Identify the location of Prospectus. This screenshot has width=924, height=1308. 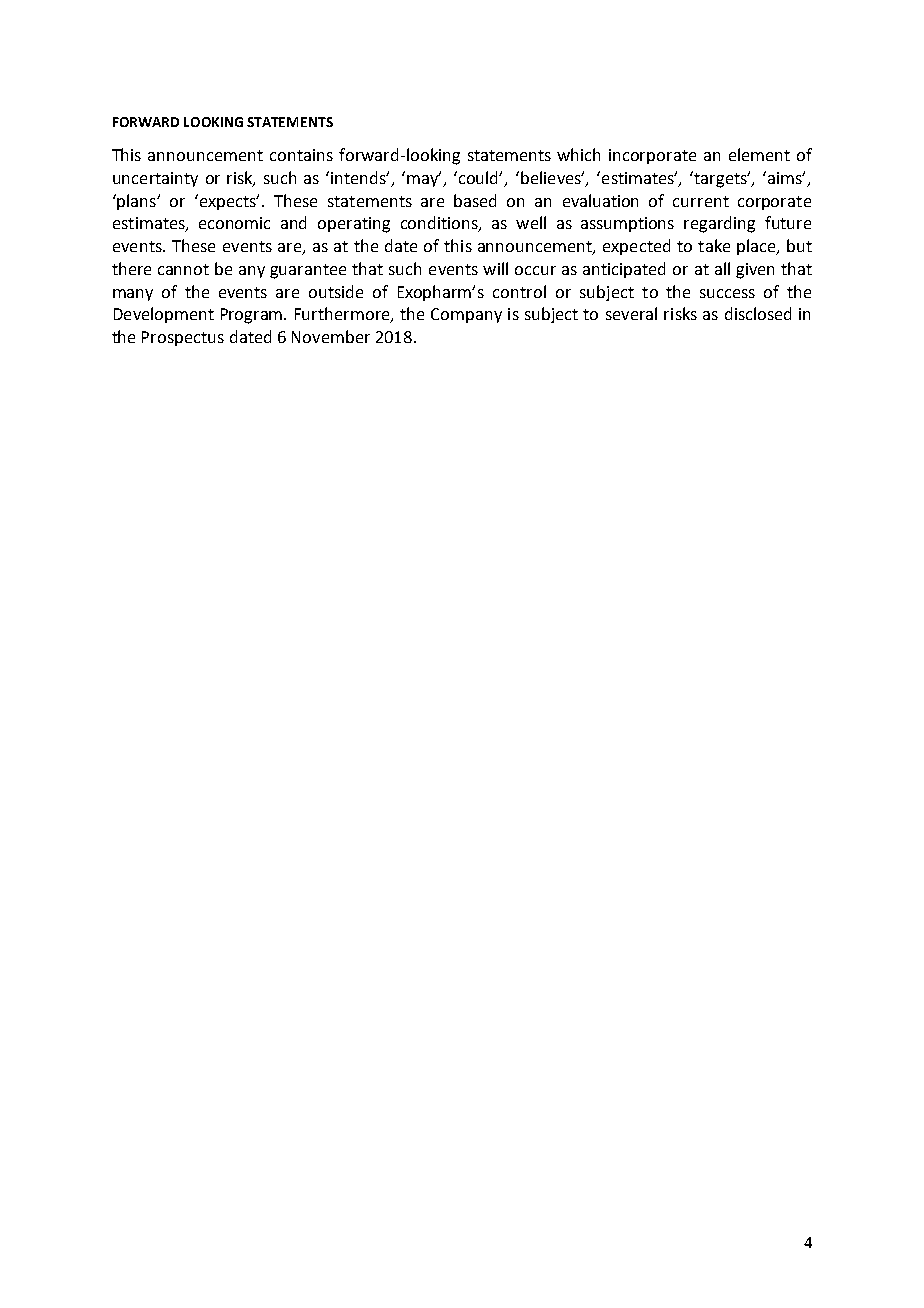
(183, 338).
